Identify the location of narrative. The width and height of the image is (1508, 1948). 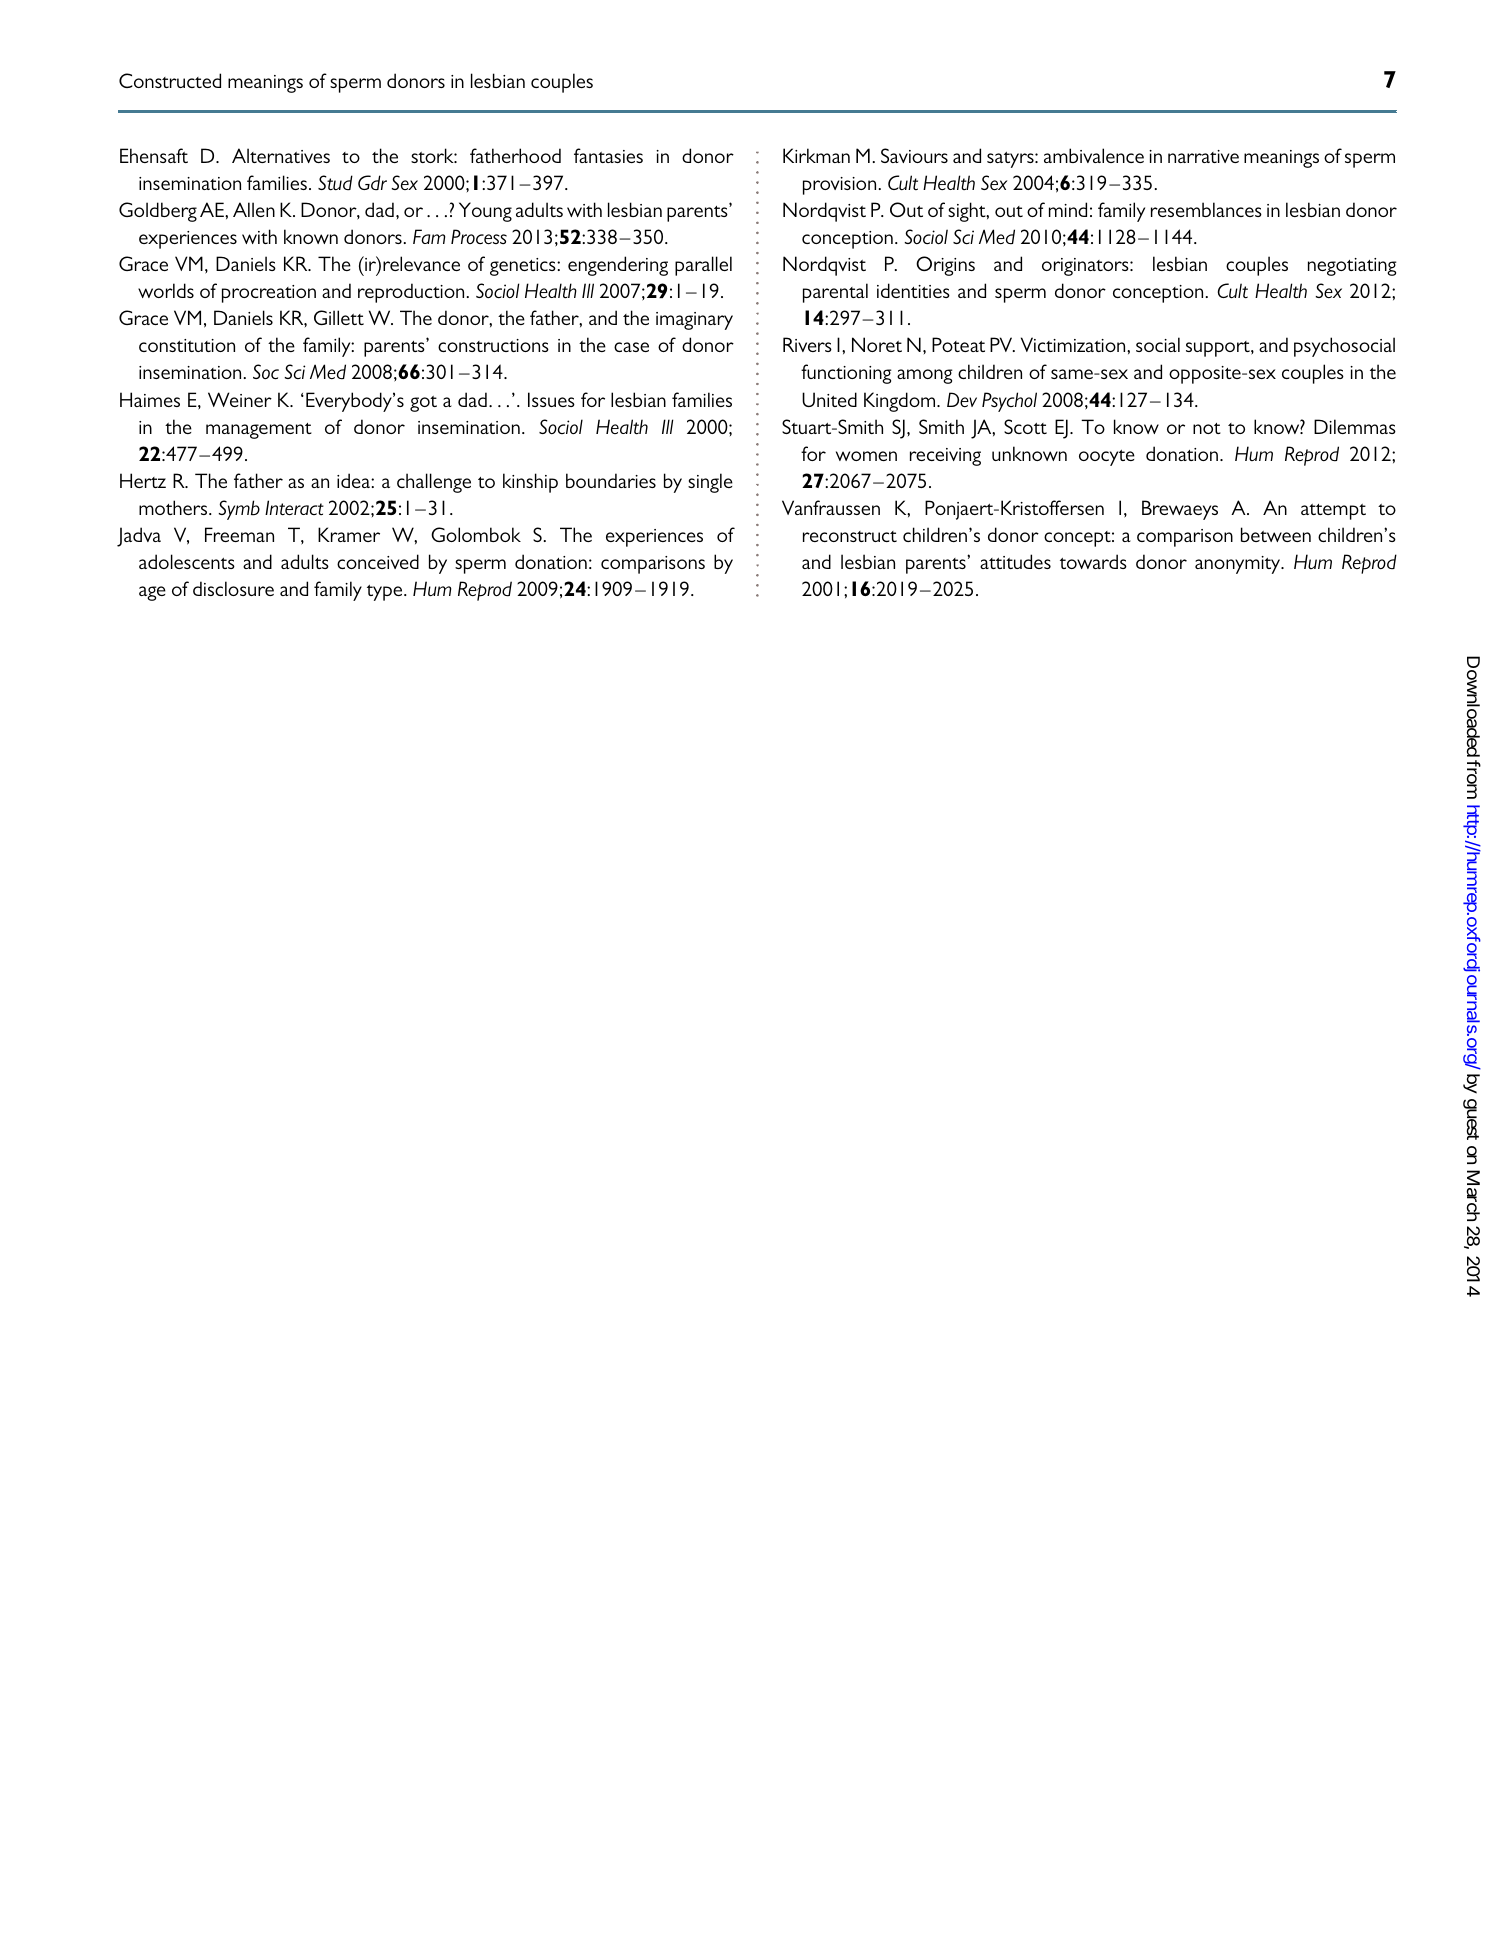
(1203, 156).
